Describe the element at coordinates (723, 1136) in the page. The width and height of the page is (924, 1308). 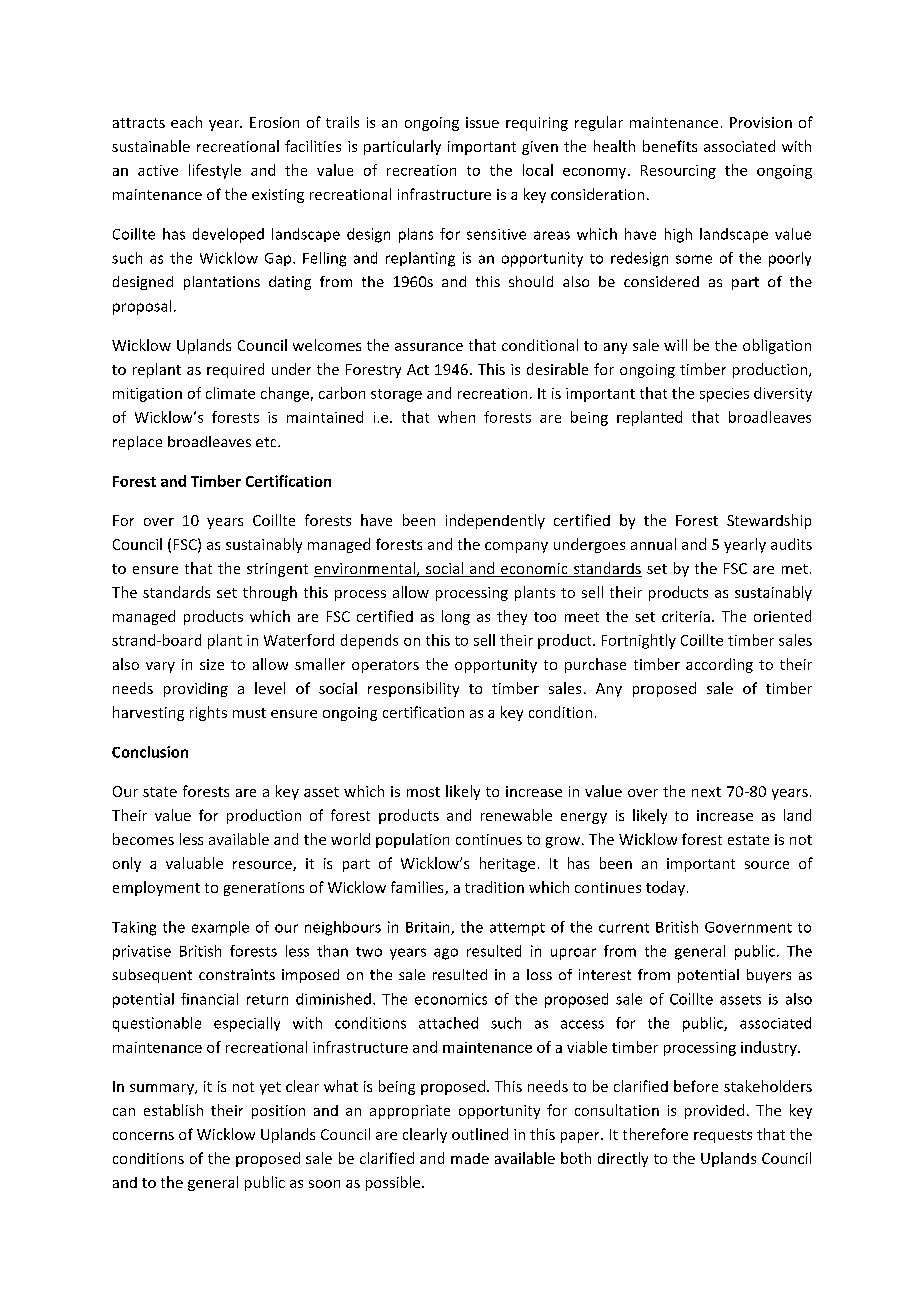
I see `requests` at that location.
